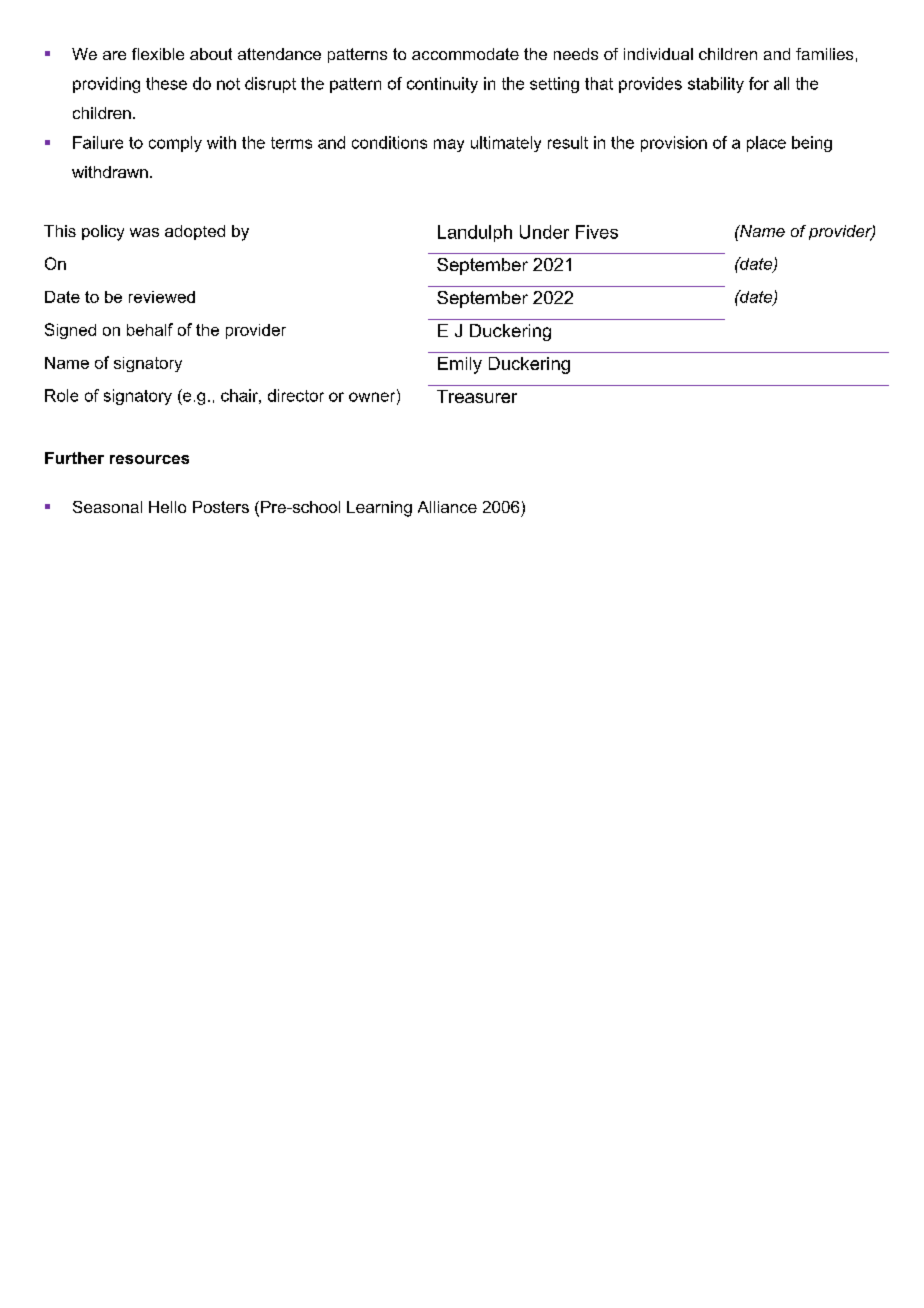  I want to click on Alliance, so click(447, 507).
